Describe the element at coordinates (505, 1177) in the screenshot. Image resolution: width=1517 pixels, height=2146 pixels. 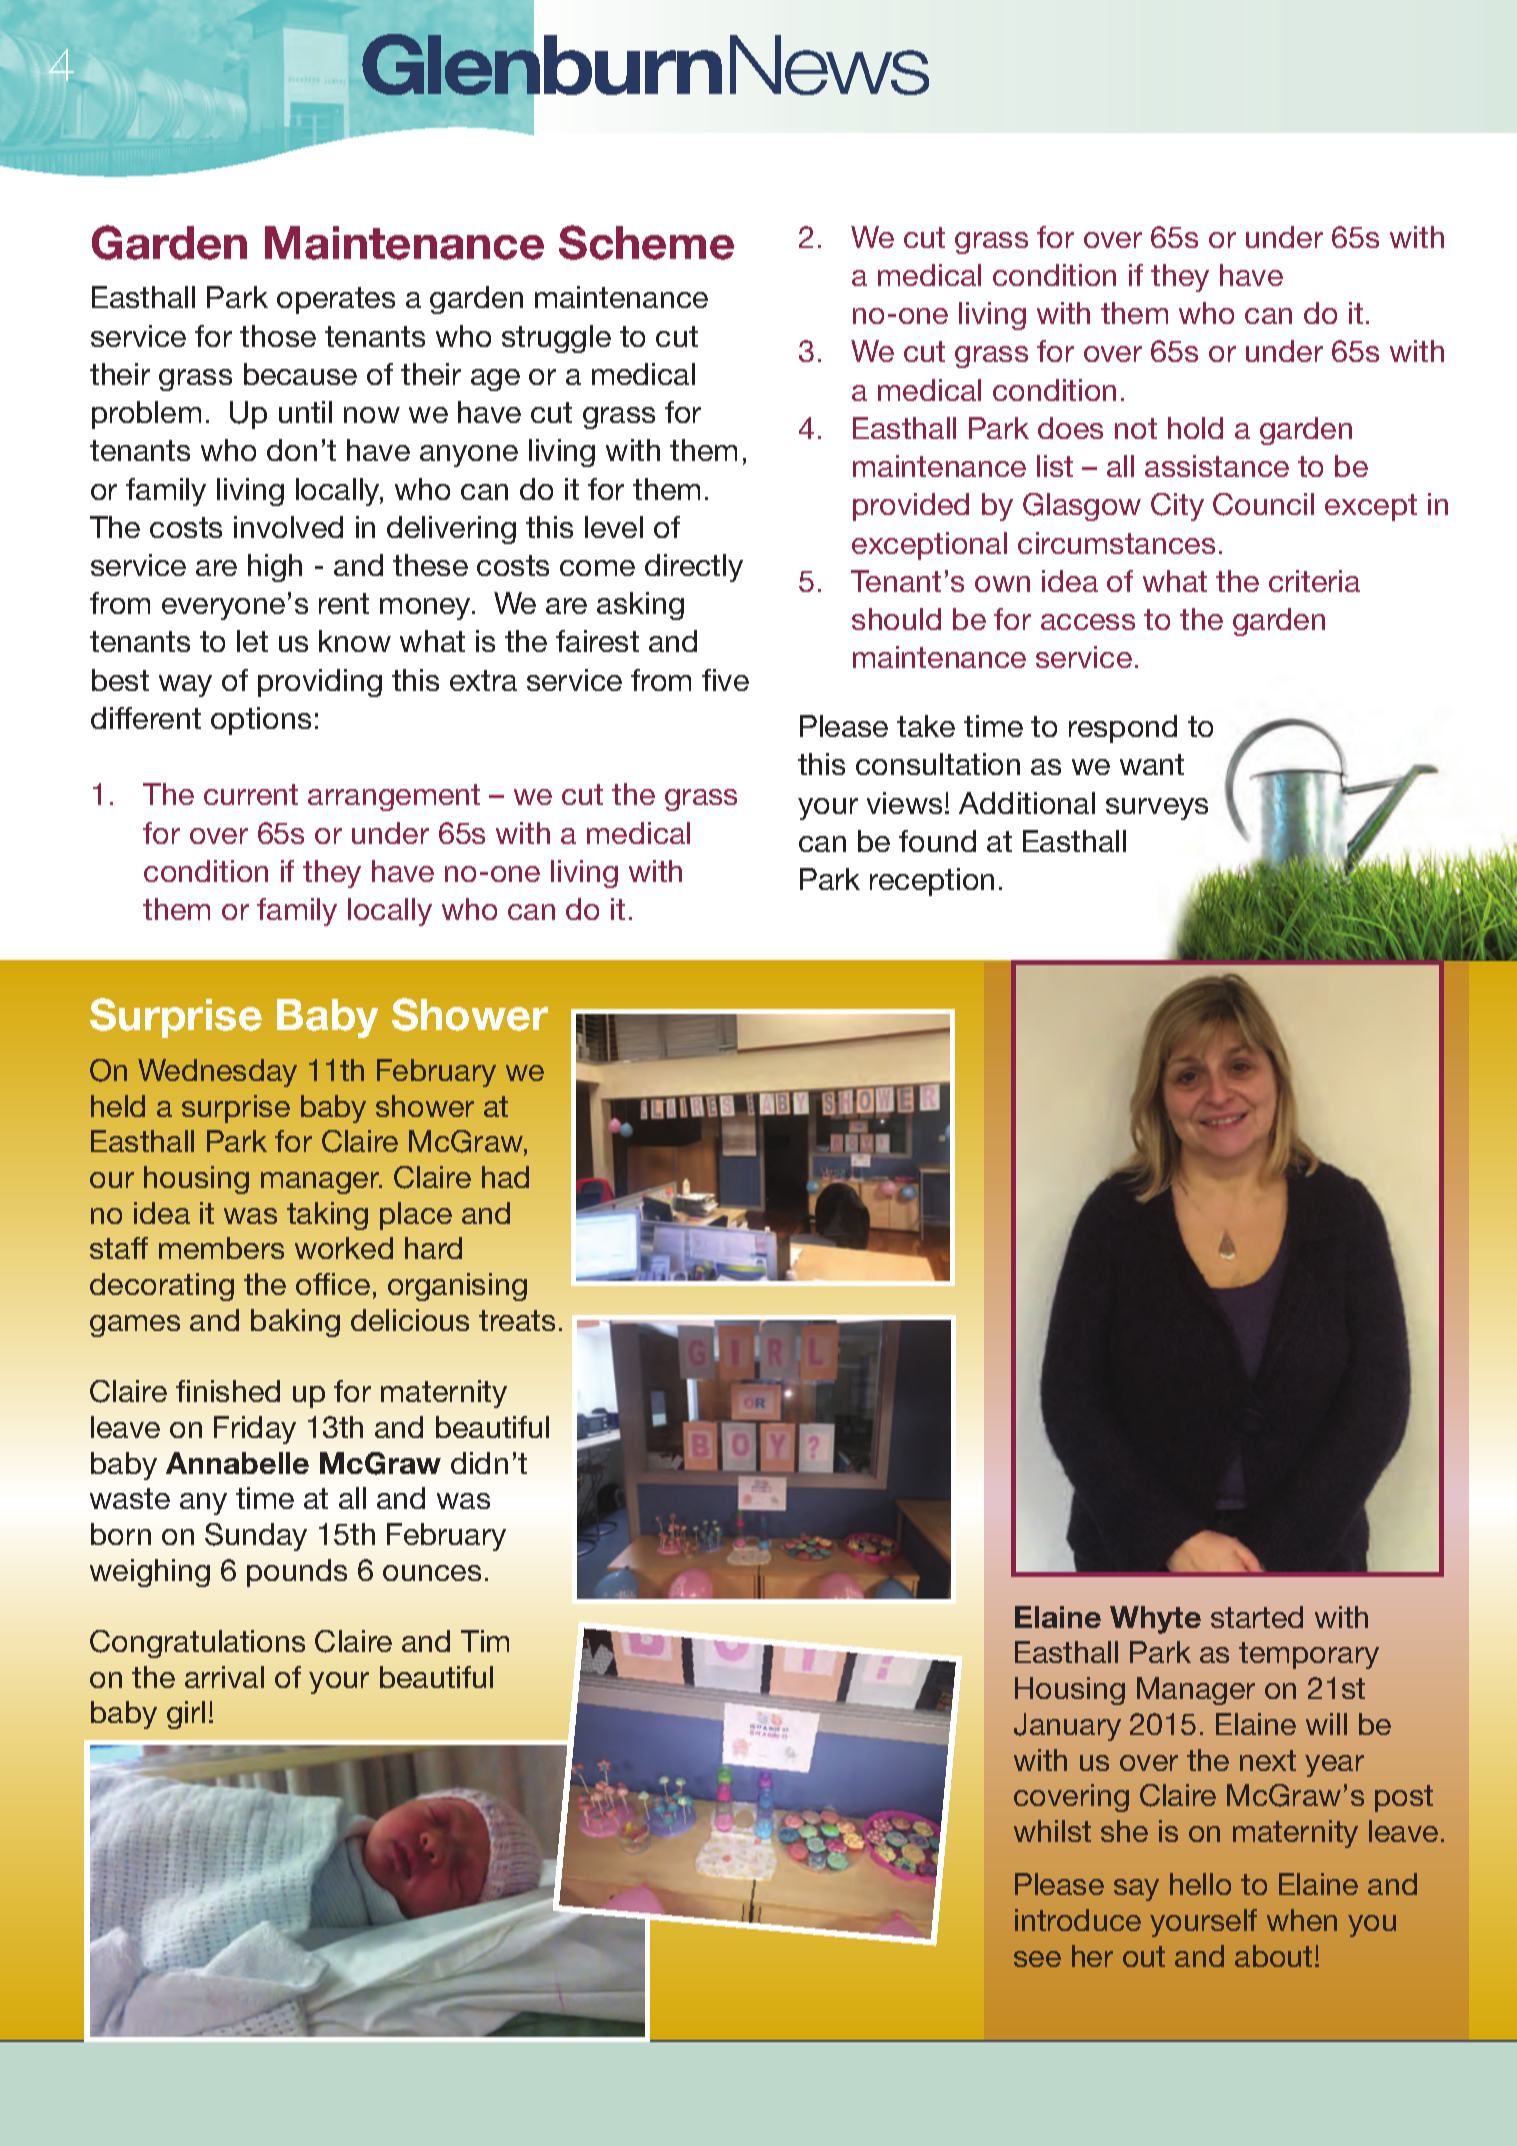
I see `had` at that location.
